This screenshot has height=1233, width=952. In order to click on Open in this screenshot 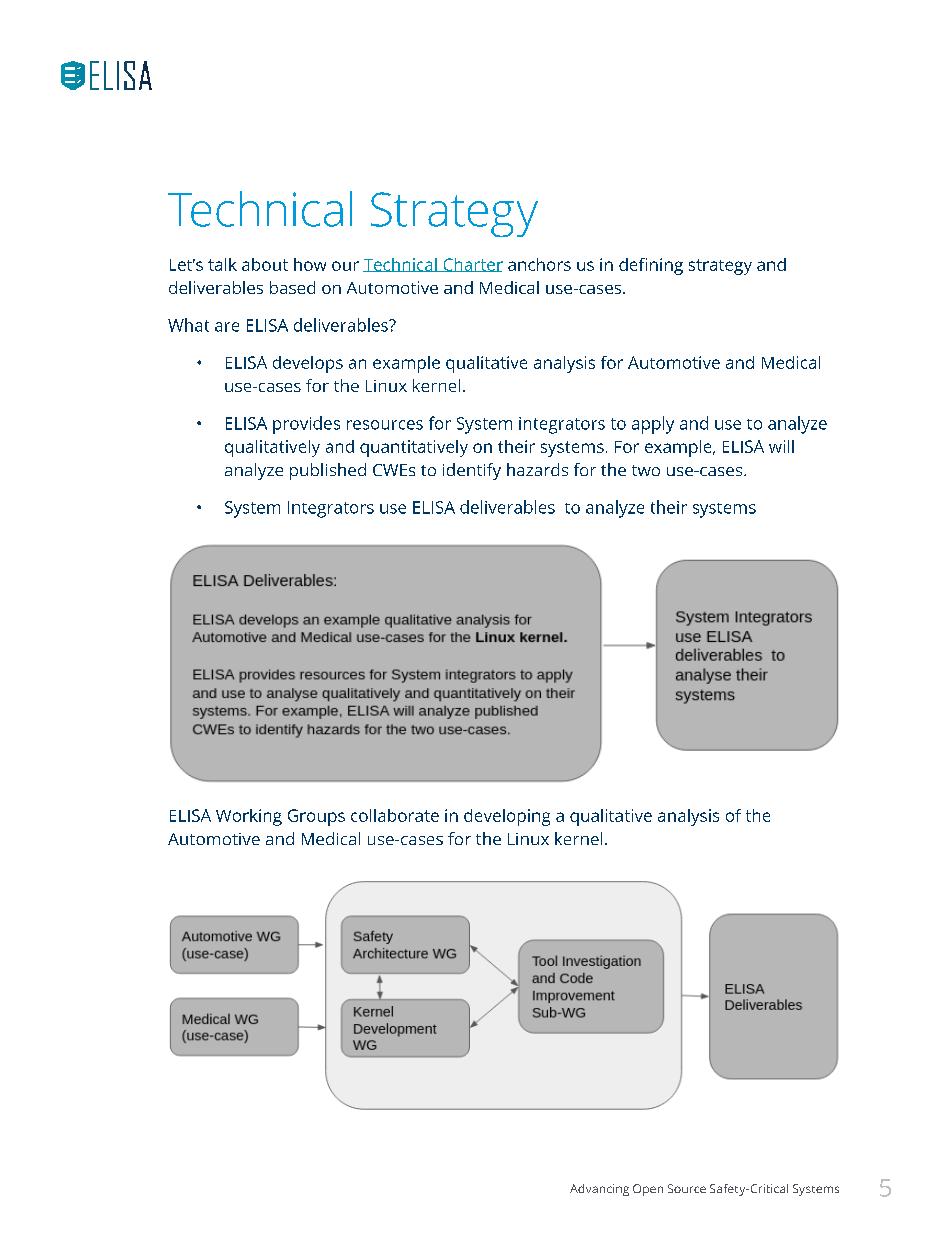, I will do `click(648, 1190)`.
